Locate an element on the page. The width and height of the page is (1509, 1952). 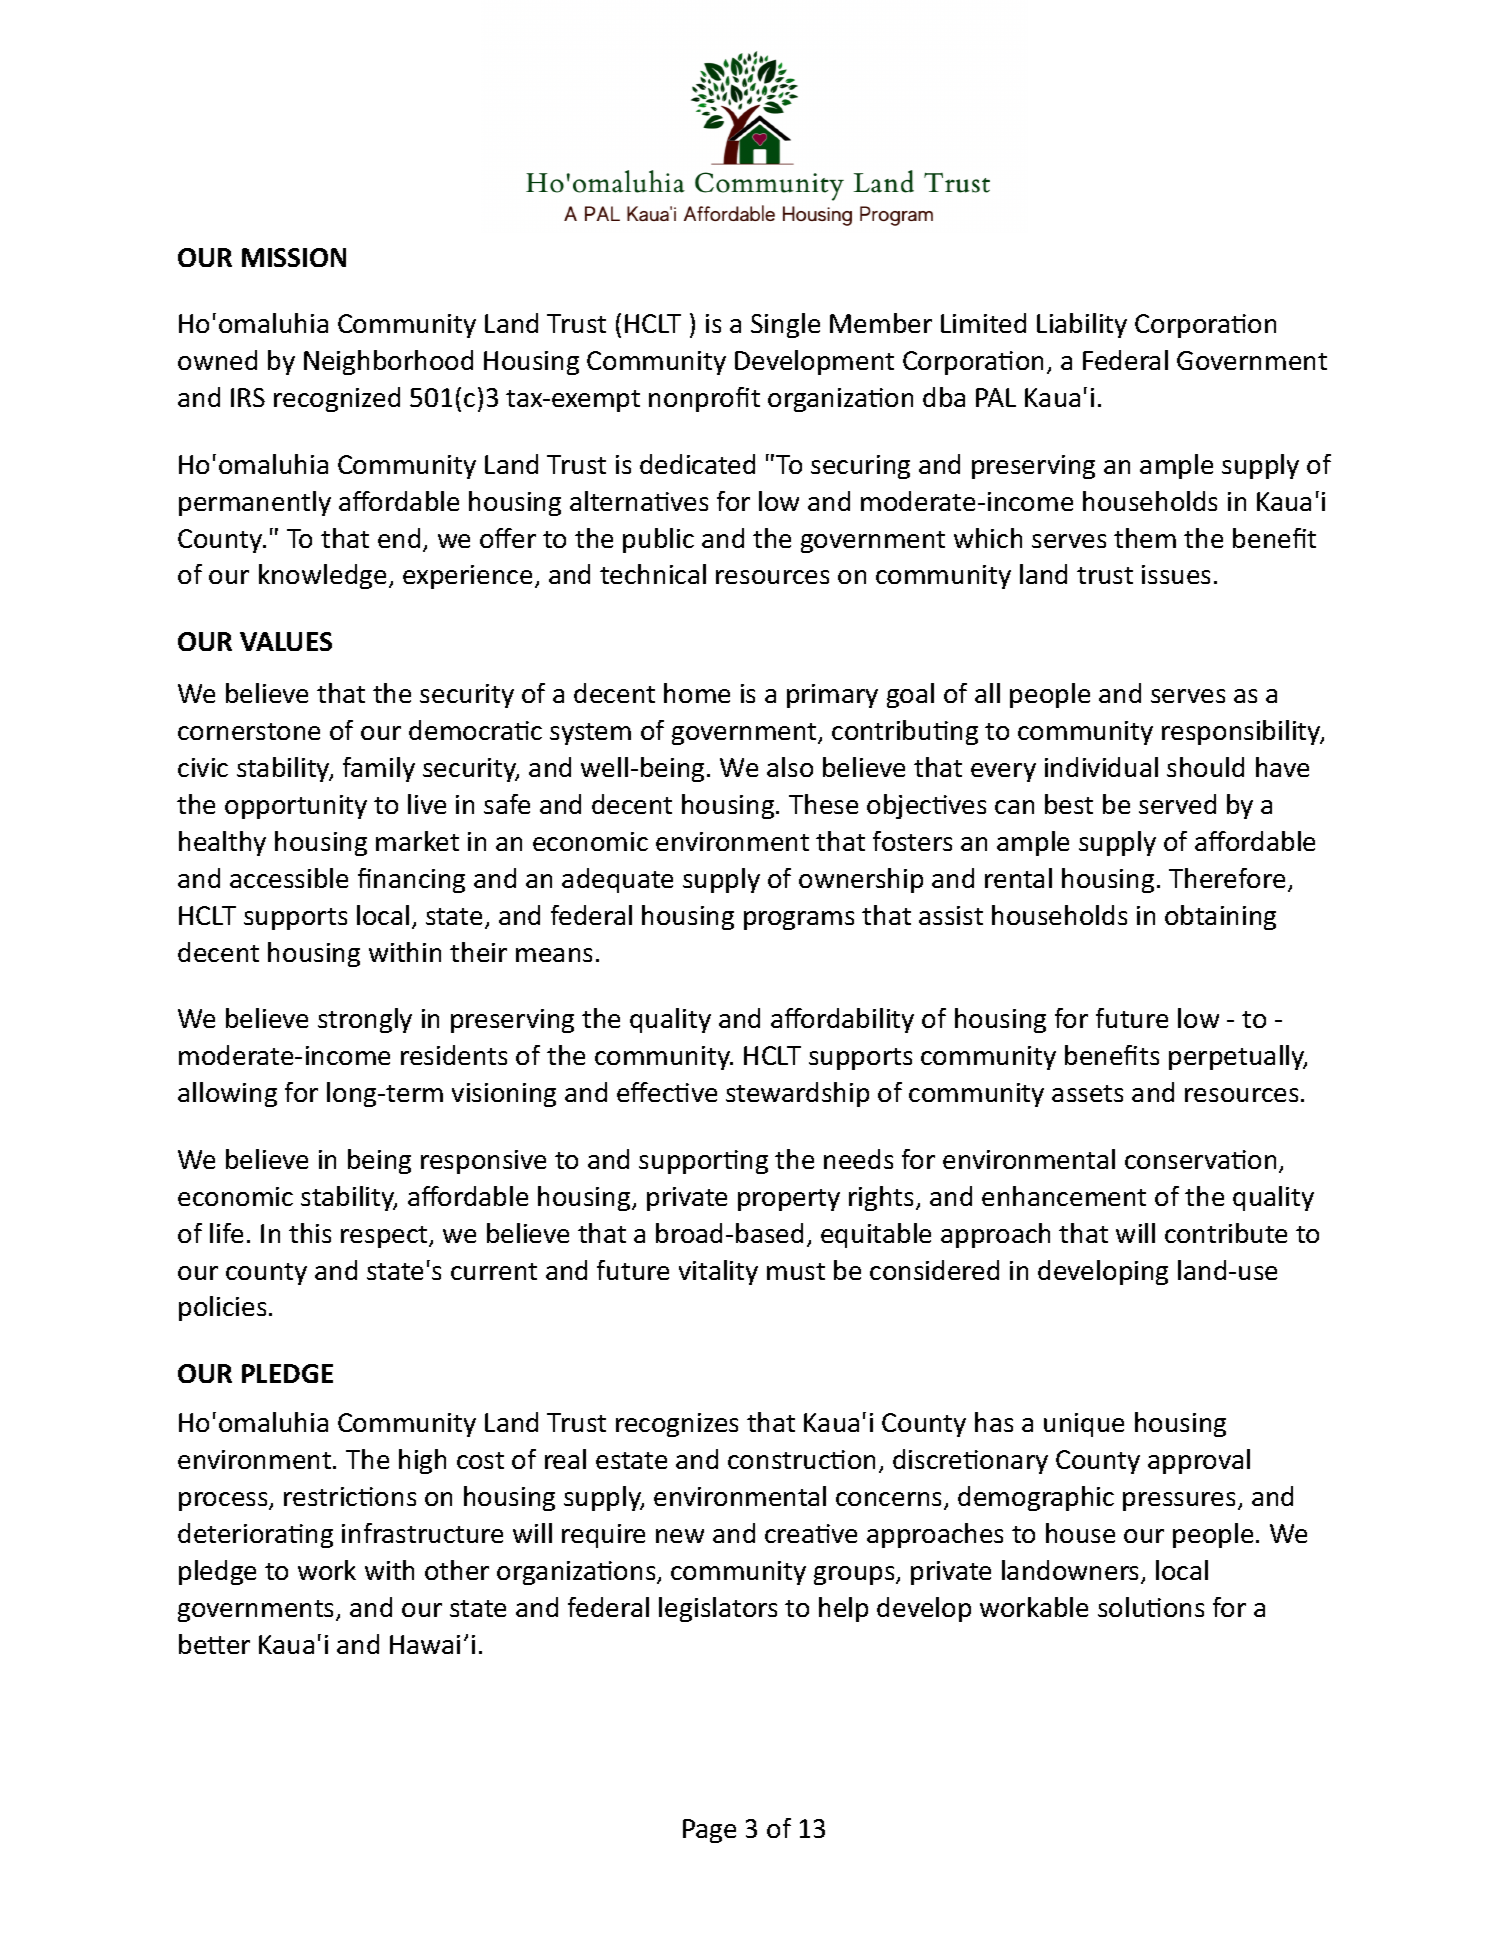
perpetually is located at coordinates (1238, 1057).
